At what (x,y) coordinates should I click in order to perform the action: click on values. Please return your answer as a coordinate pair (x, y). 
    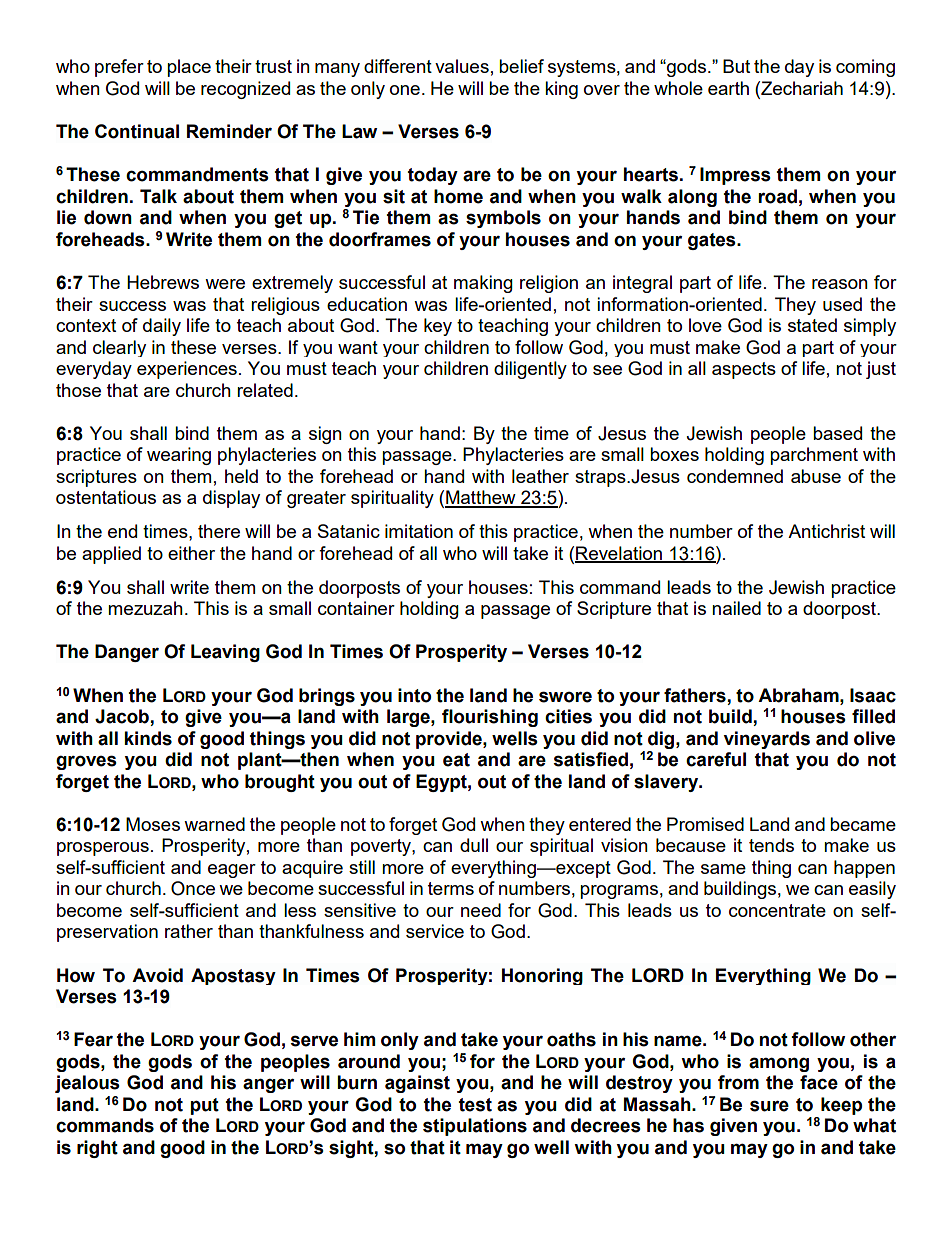
    Looking at the image, I should click on (462, 66).
